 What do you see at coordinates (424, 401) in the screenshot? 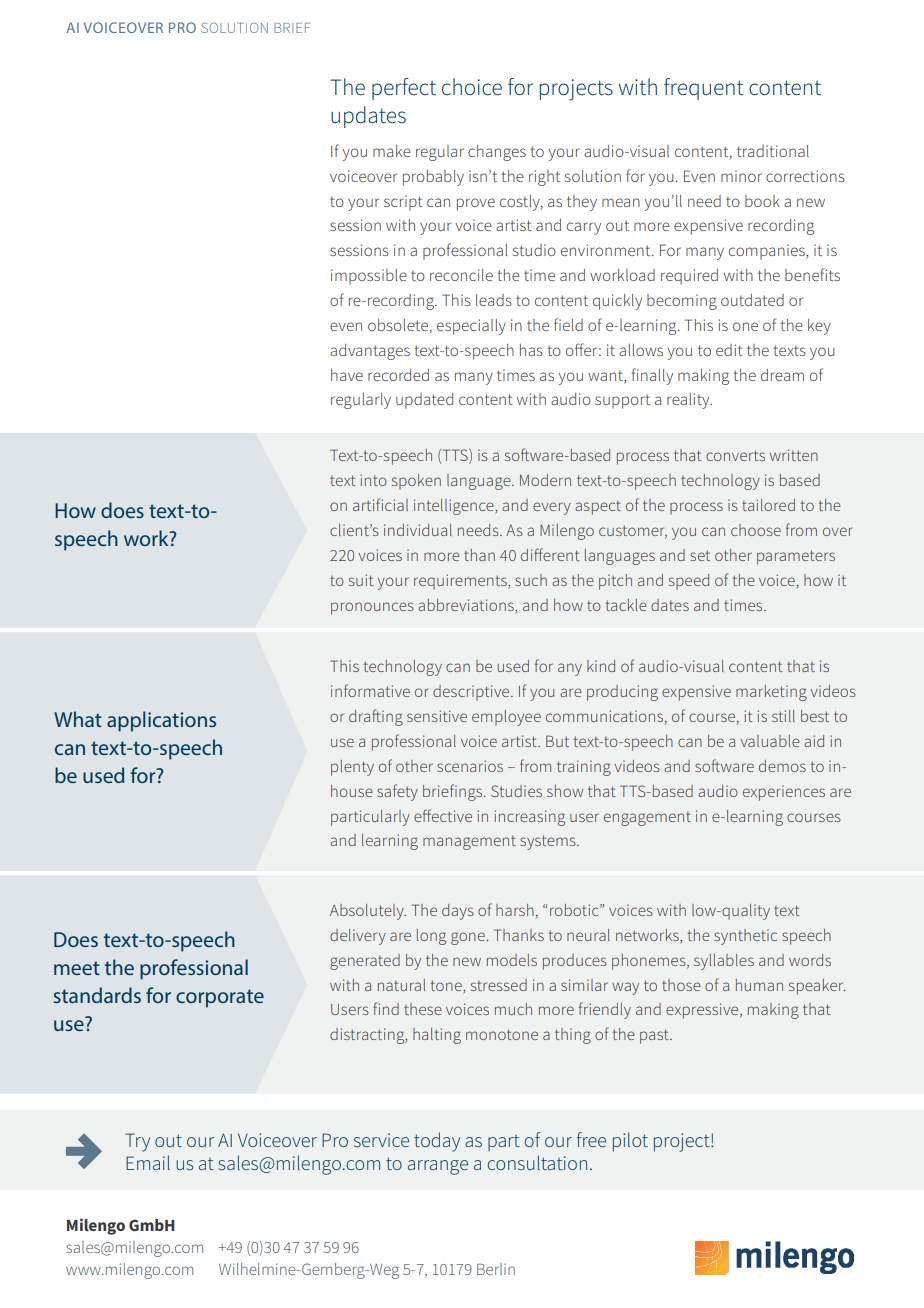
I see `updated` at bounding box center [424, 401].
